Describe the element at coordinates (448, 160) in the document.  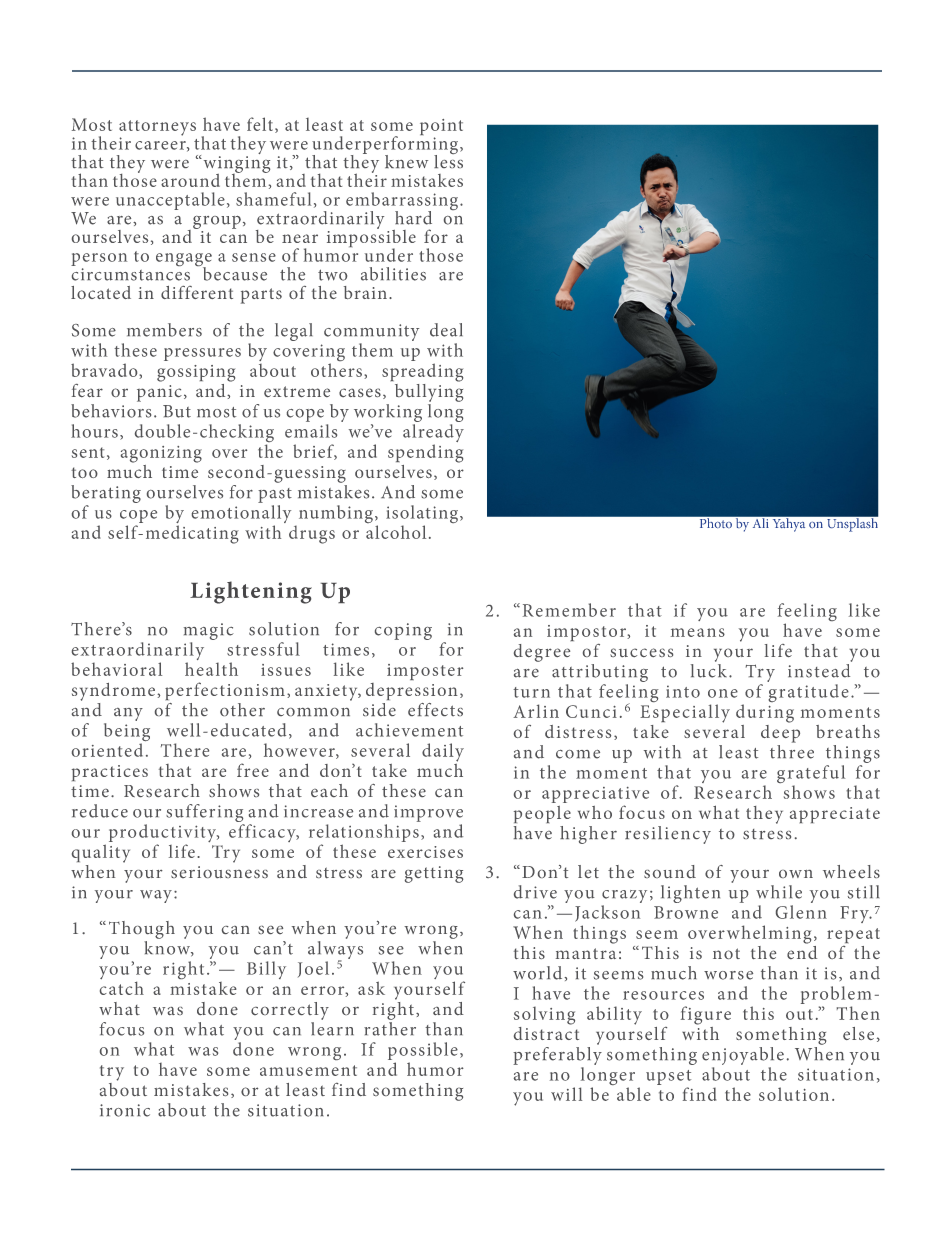
I see `less` at that location.
